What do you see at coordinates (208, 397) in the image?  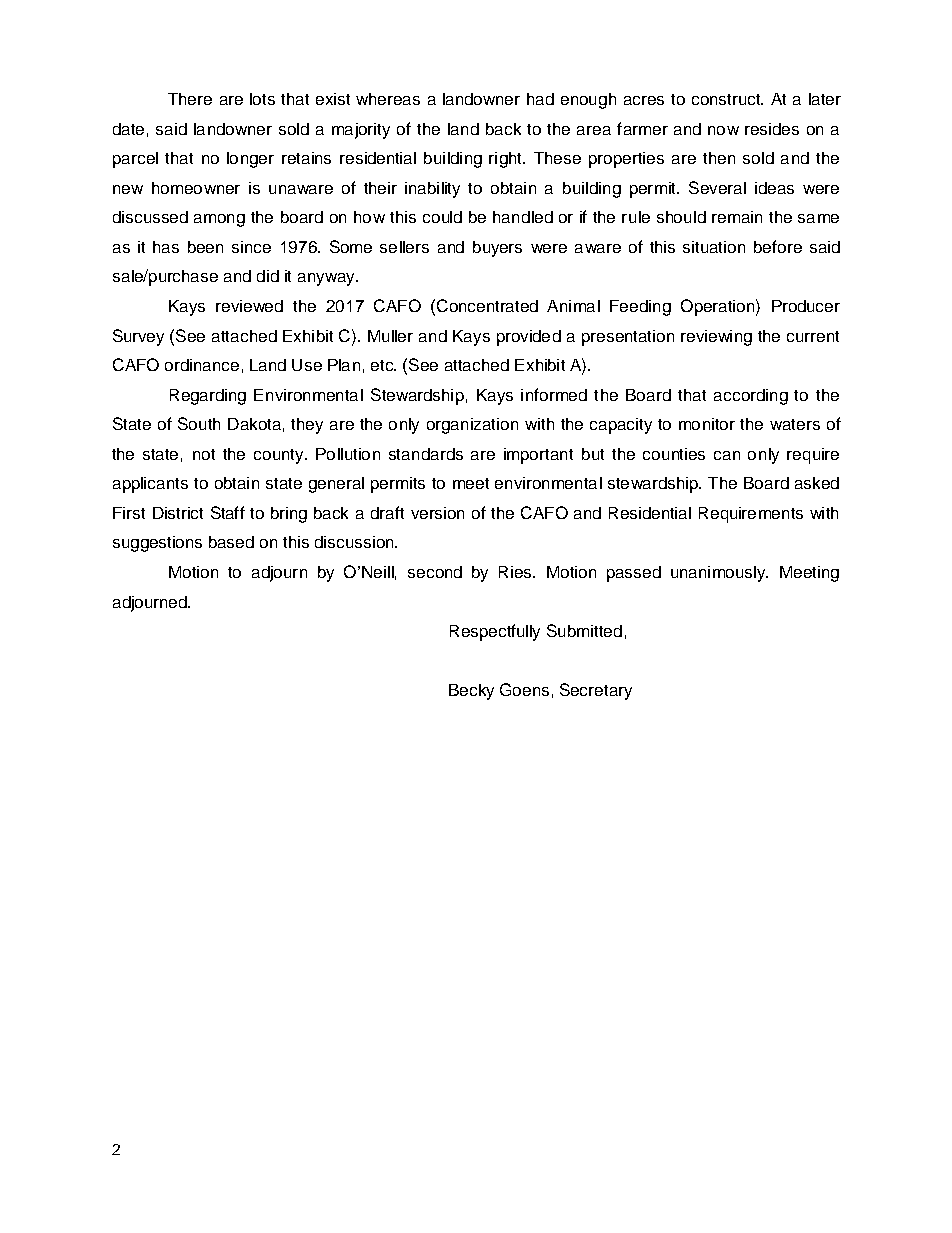 I see `Regarding` at bounding box center [208, 397].
